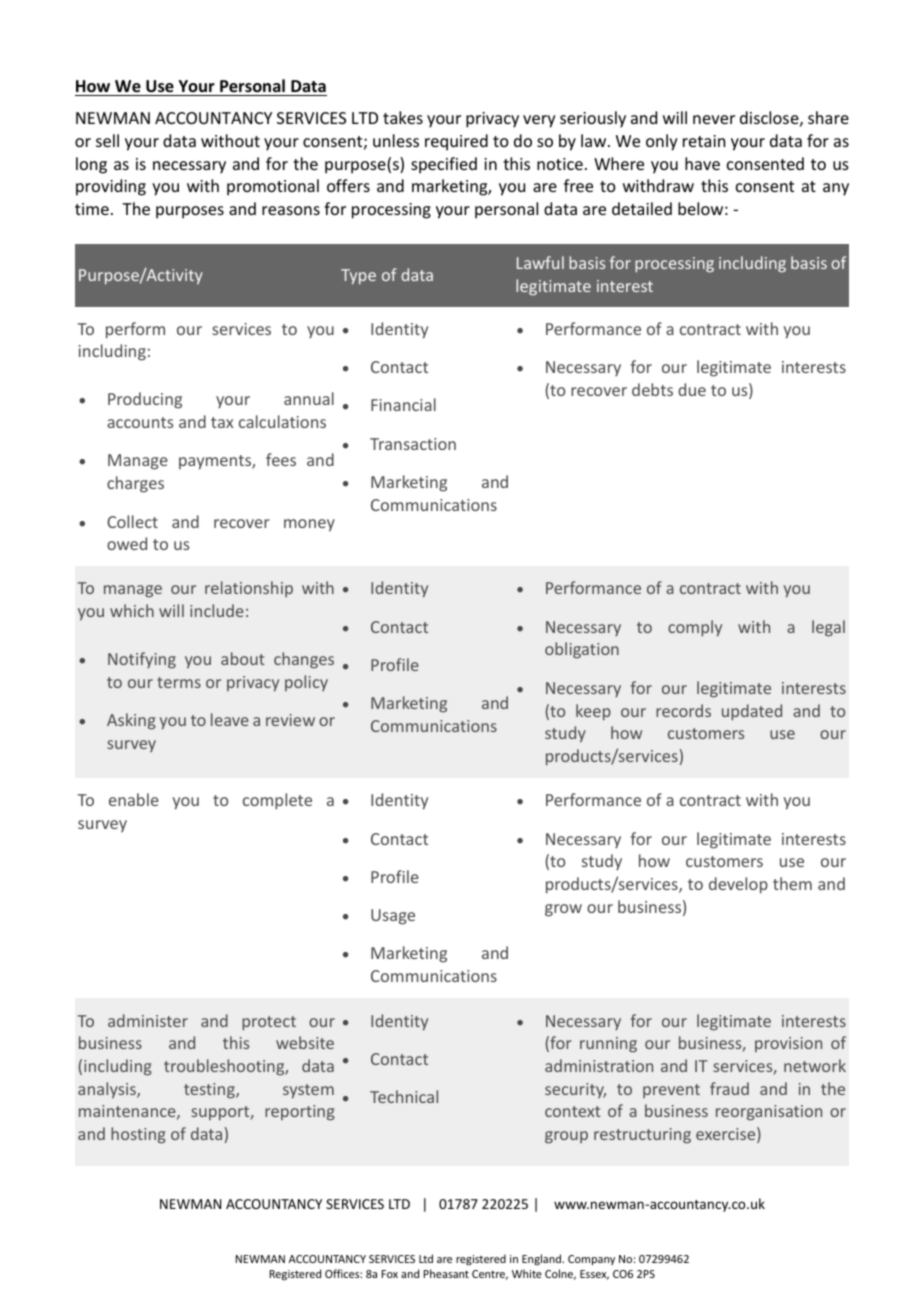 This screenshot has width=924, height=1308. I want to click on retain, so click(704, 141).
